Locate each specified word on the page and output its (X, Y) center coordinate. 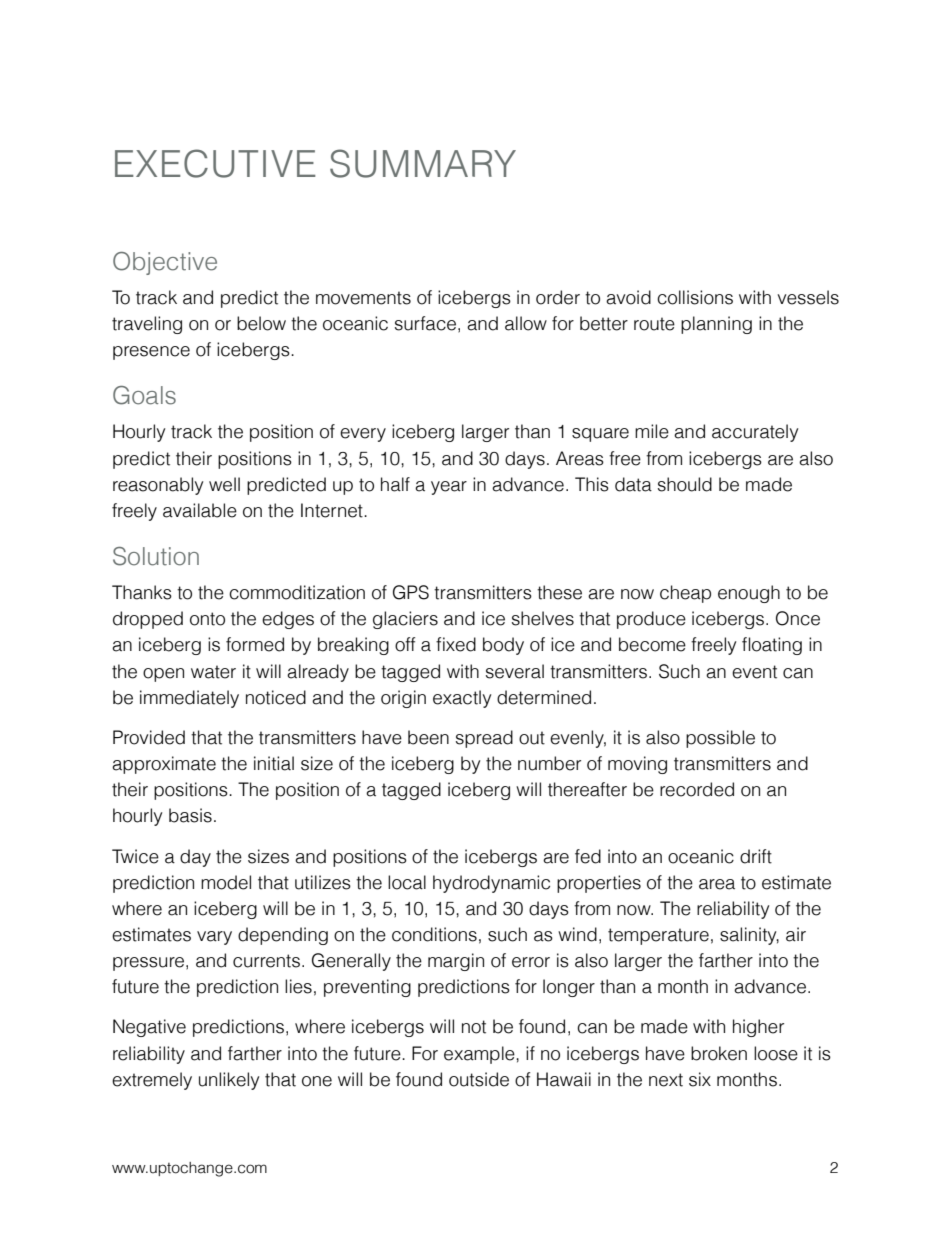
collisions (695, 297)
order (558, 297)
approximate (164, 765)
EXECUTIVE (215, 163)
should (685, 484)
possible (720, 739)
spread (484, 739)
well (224, 484)
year (449, 488)
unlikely (229, 1081)
